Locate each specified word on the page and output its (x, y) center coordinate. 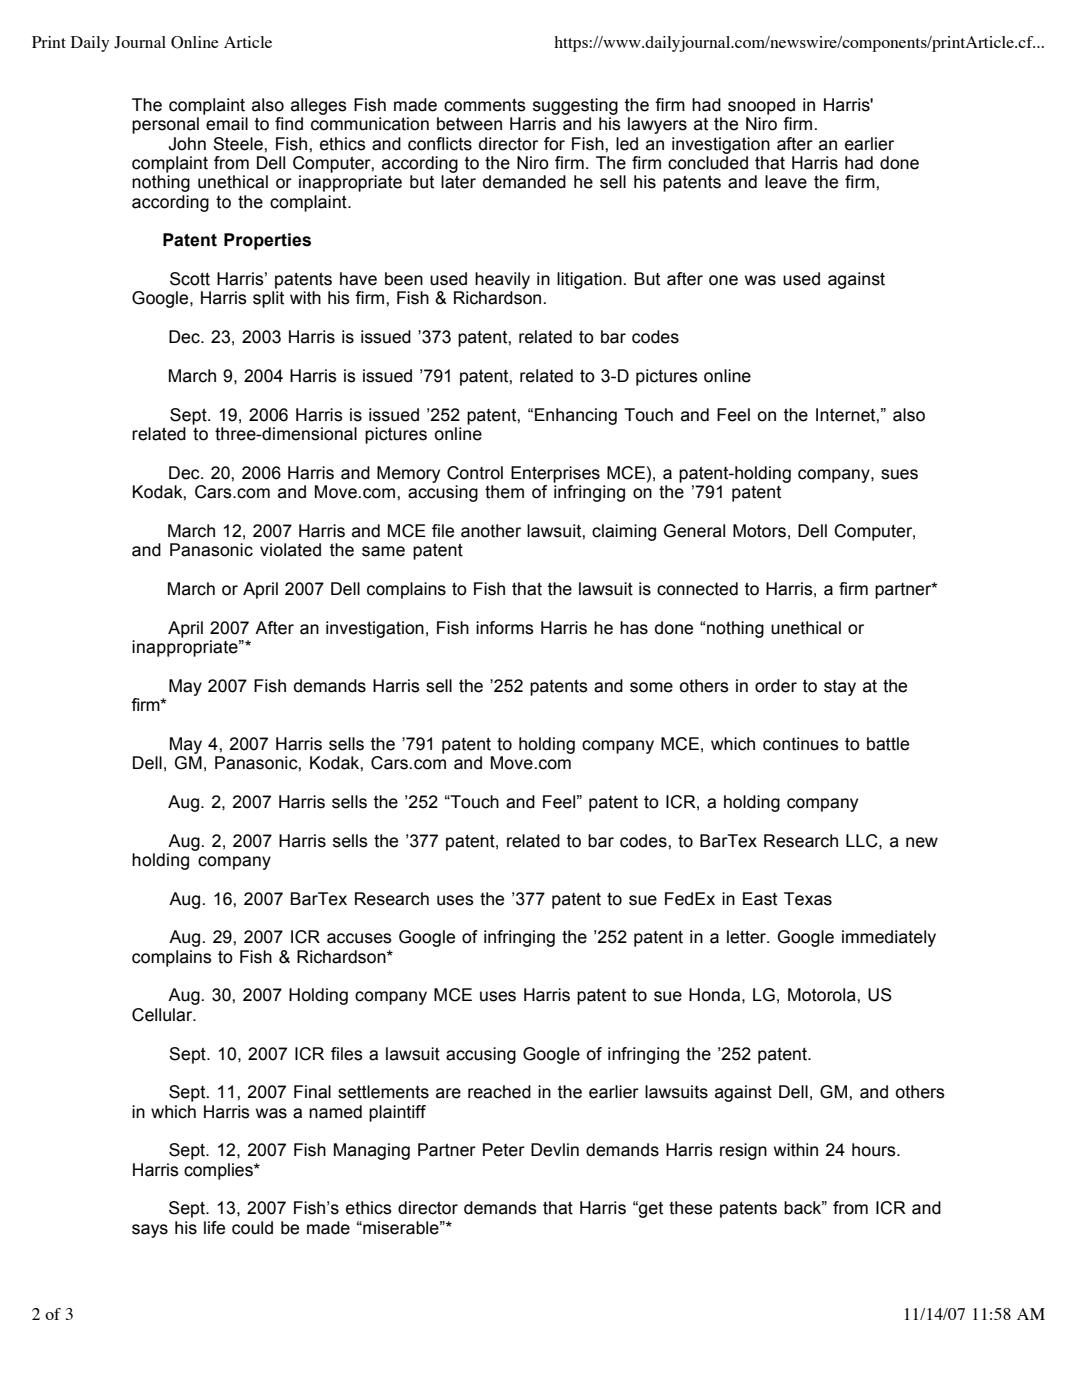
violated (290, 550)
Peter (504, 1150)
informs (505, 628)
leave (786, 182)
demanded (524, 182)
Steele (239, 144)
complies (219, 1171)
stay (840, 688)
